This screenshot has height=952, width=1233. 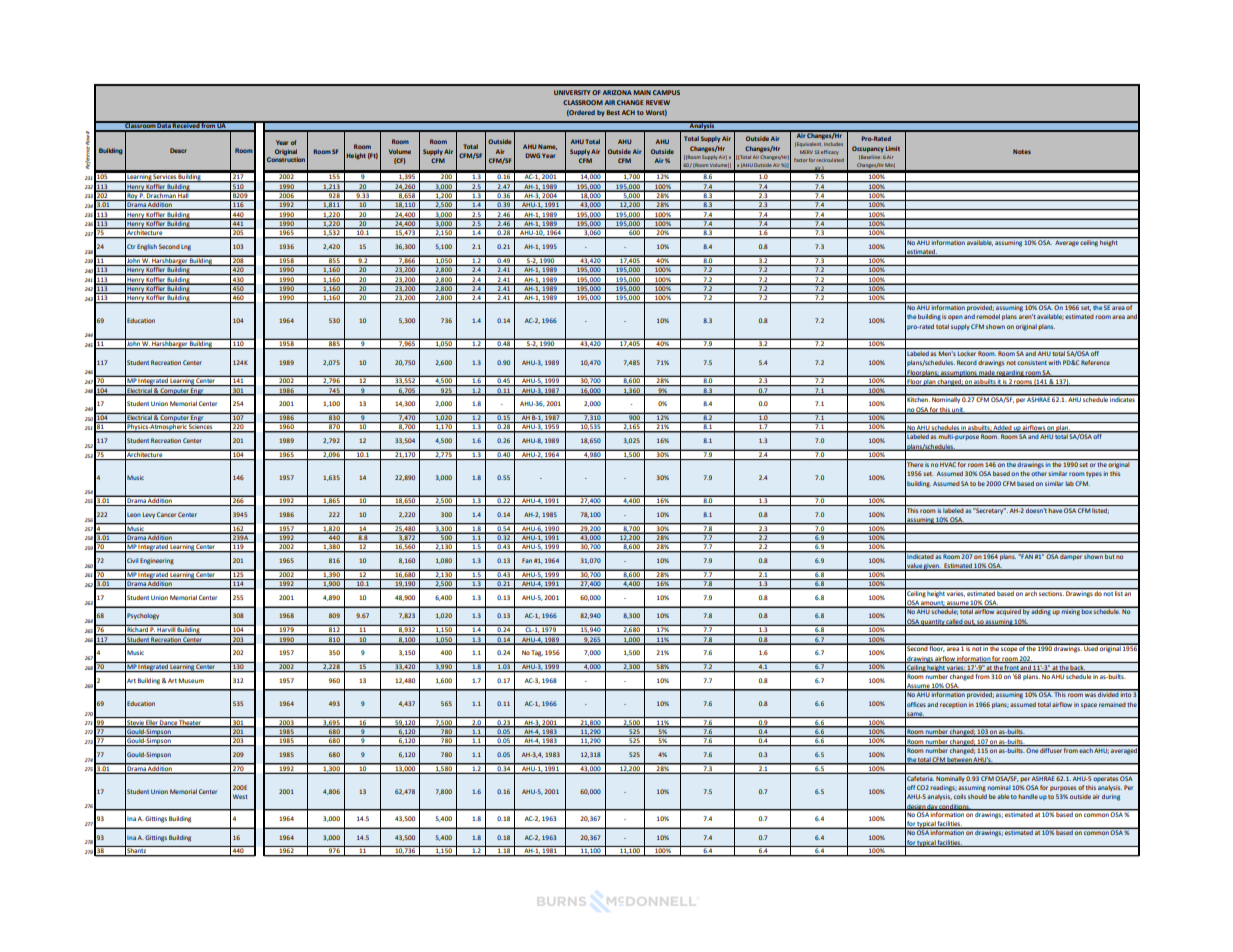 What do you see at coordinates (1022, 151) in the screenshot?
I see `Notes` at bounding box center [1022, 151].
